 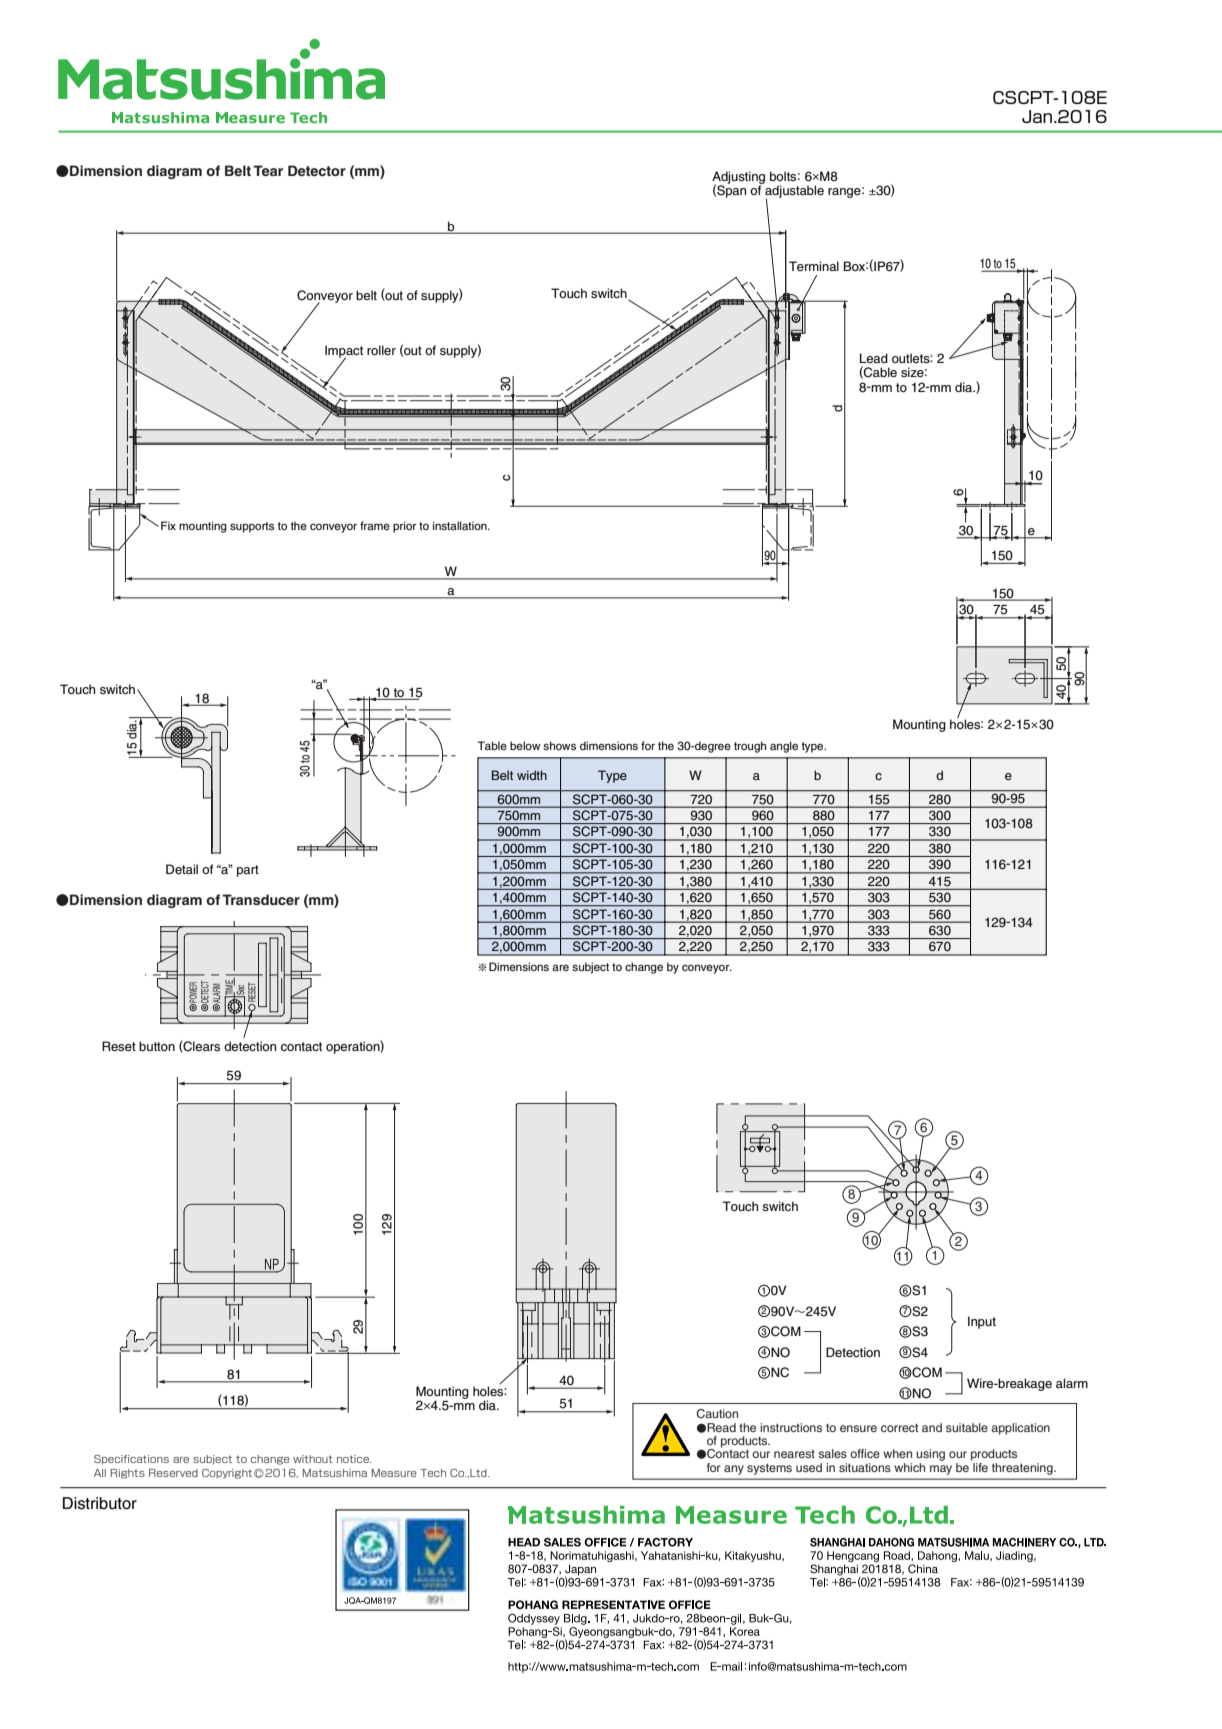 What do you see at coordinates (532, 775) in the screenshot?
I see `width` at bounding box center [532, 775].
